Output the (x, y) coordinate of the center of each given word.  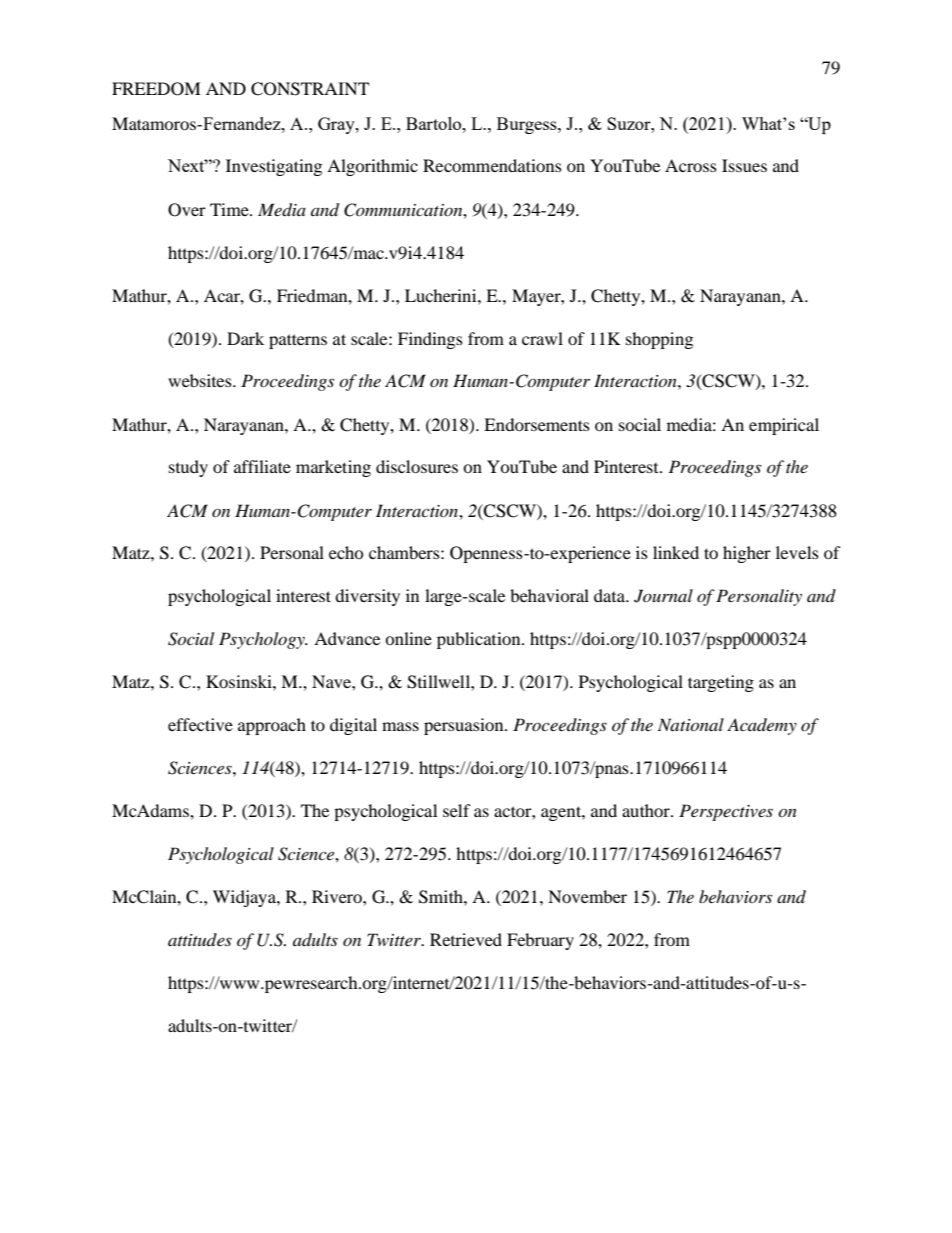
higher (747, 554)
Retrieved (466, 939)
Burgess (528, 125)
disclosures (417, 466)
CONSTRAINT (310, 89)
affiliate (262, 466)
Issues (744, 165)
